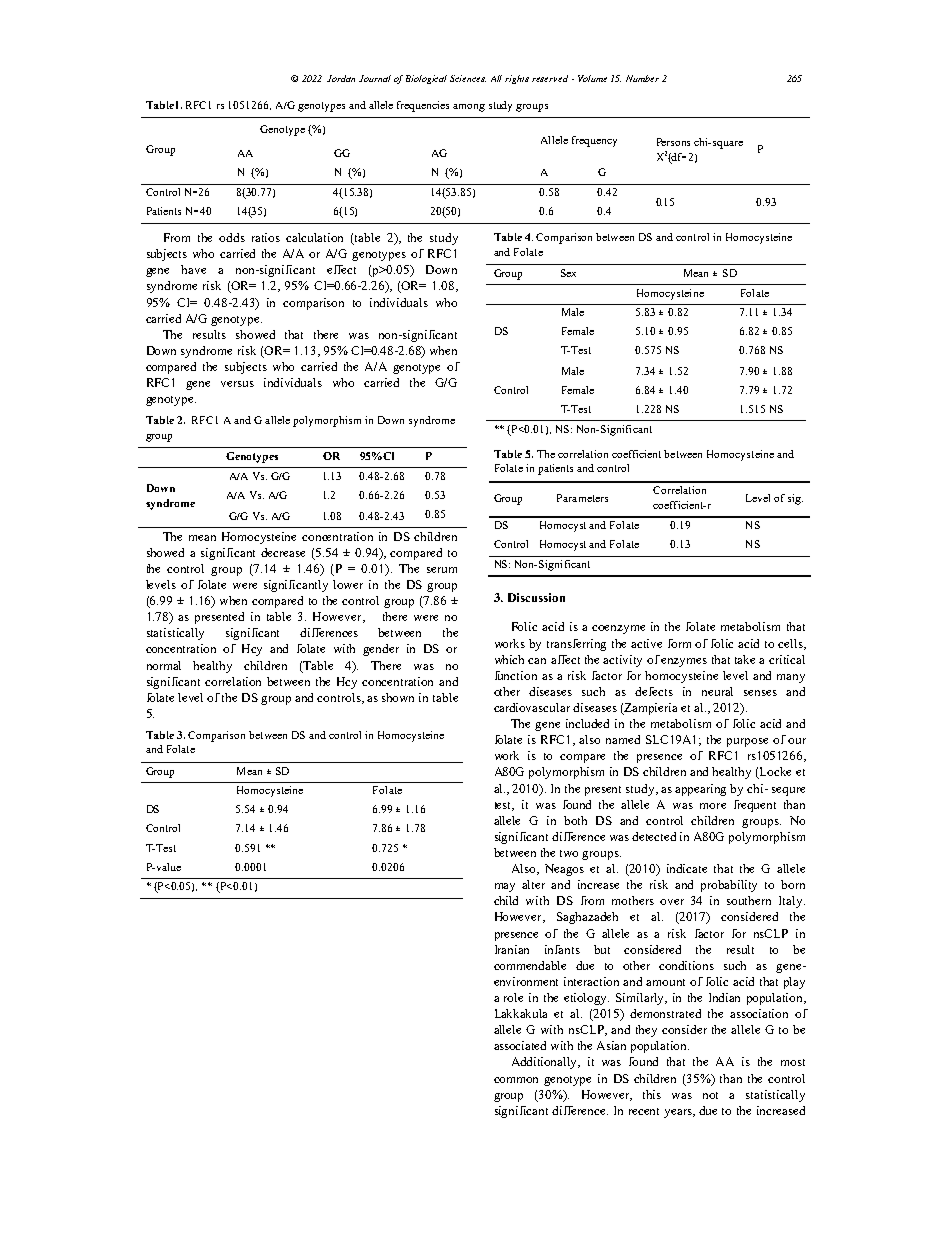 The width and height of the screenshot is (952, 1233). I want to click on Parameters, so click(582, 498).
